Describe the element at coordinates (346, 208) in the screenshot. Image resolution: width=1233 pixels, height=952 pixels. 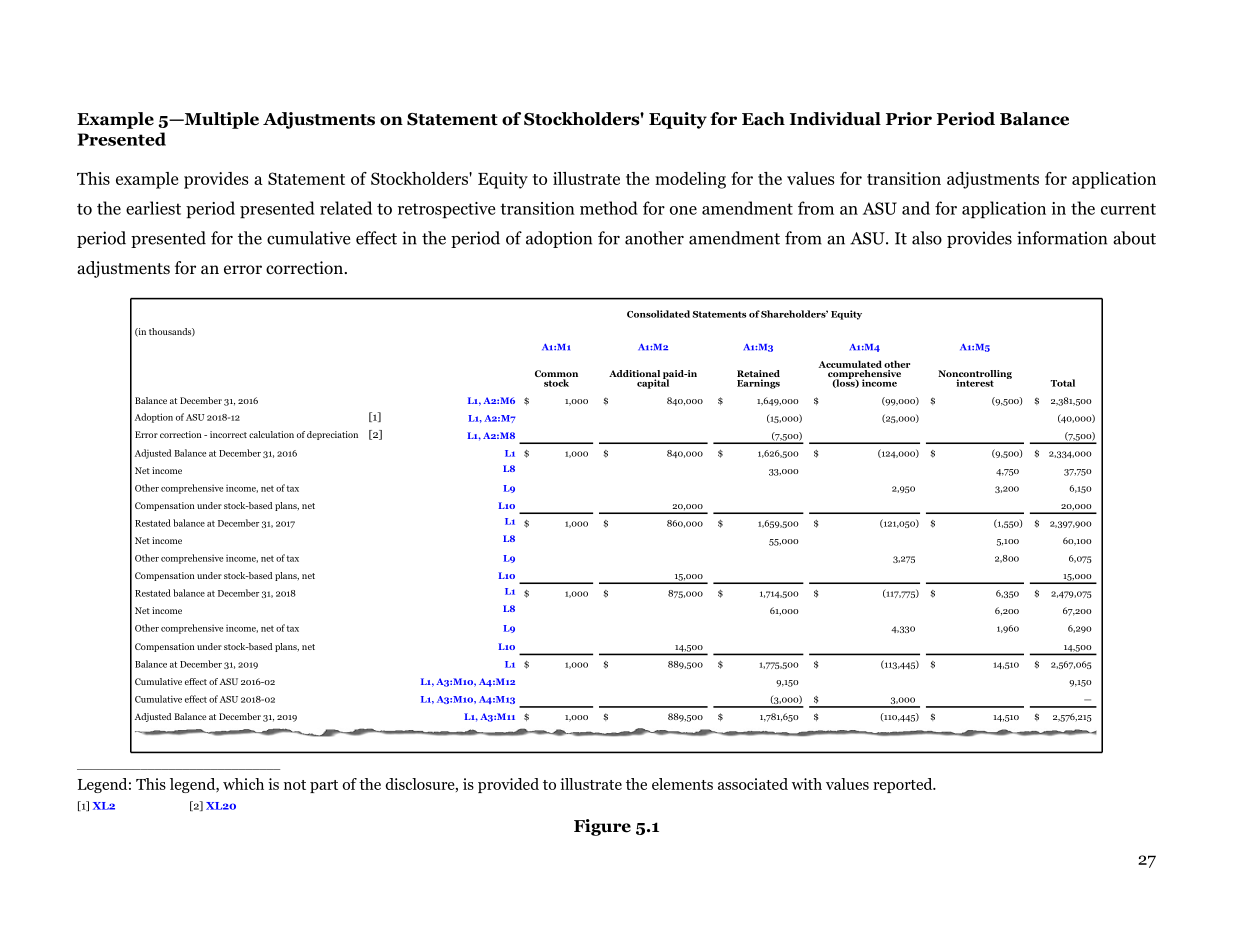
I see `related` at that location.
